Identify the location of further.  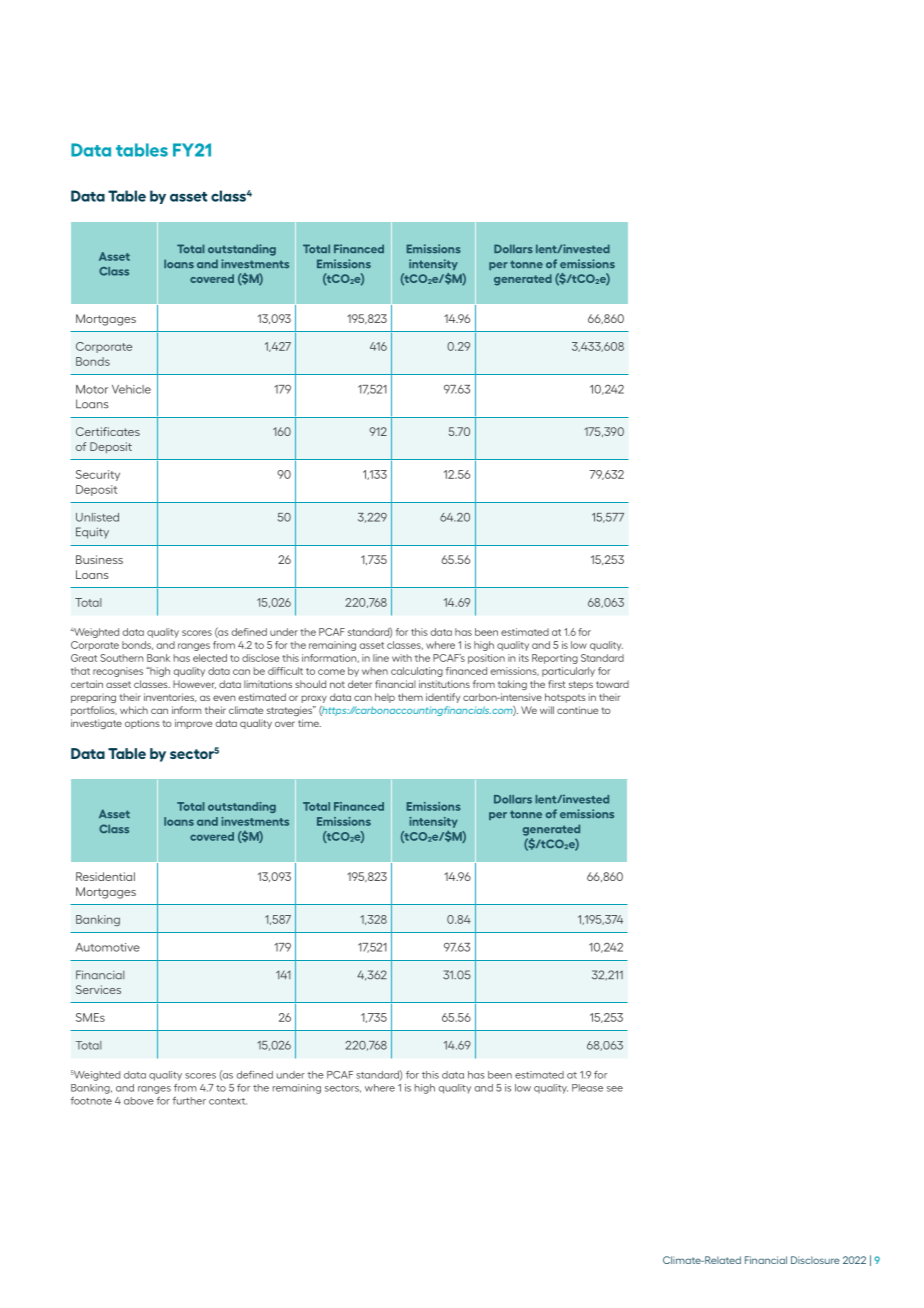
(189, 1101).
